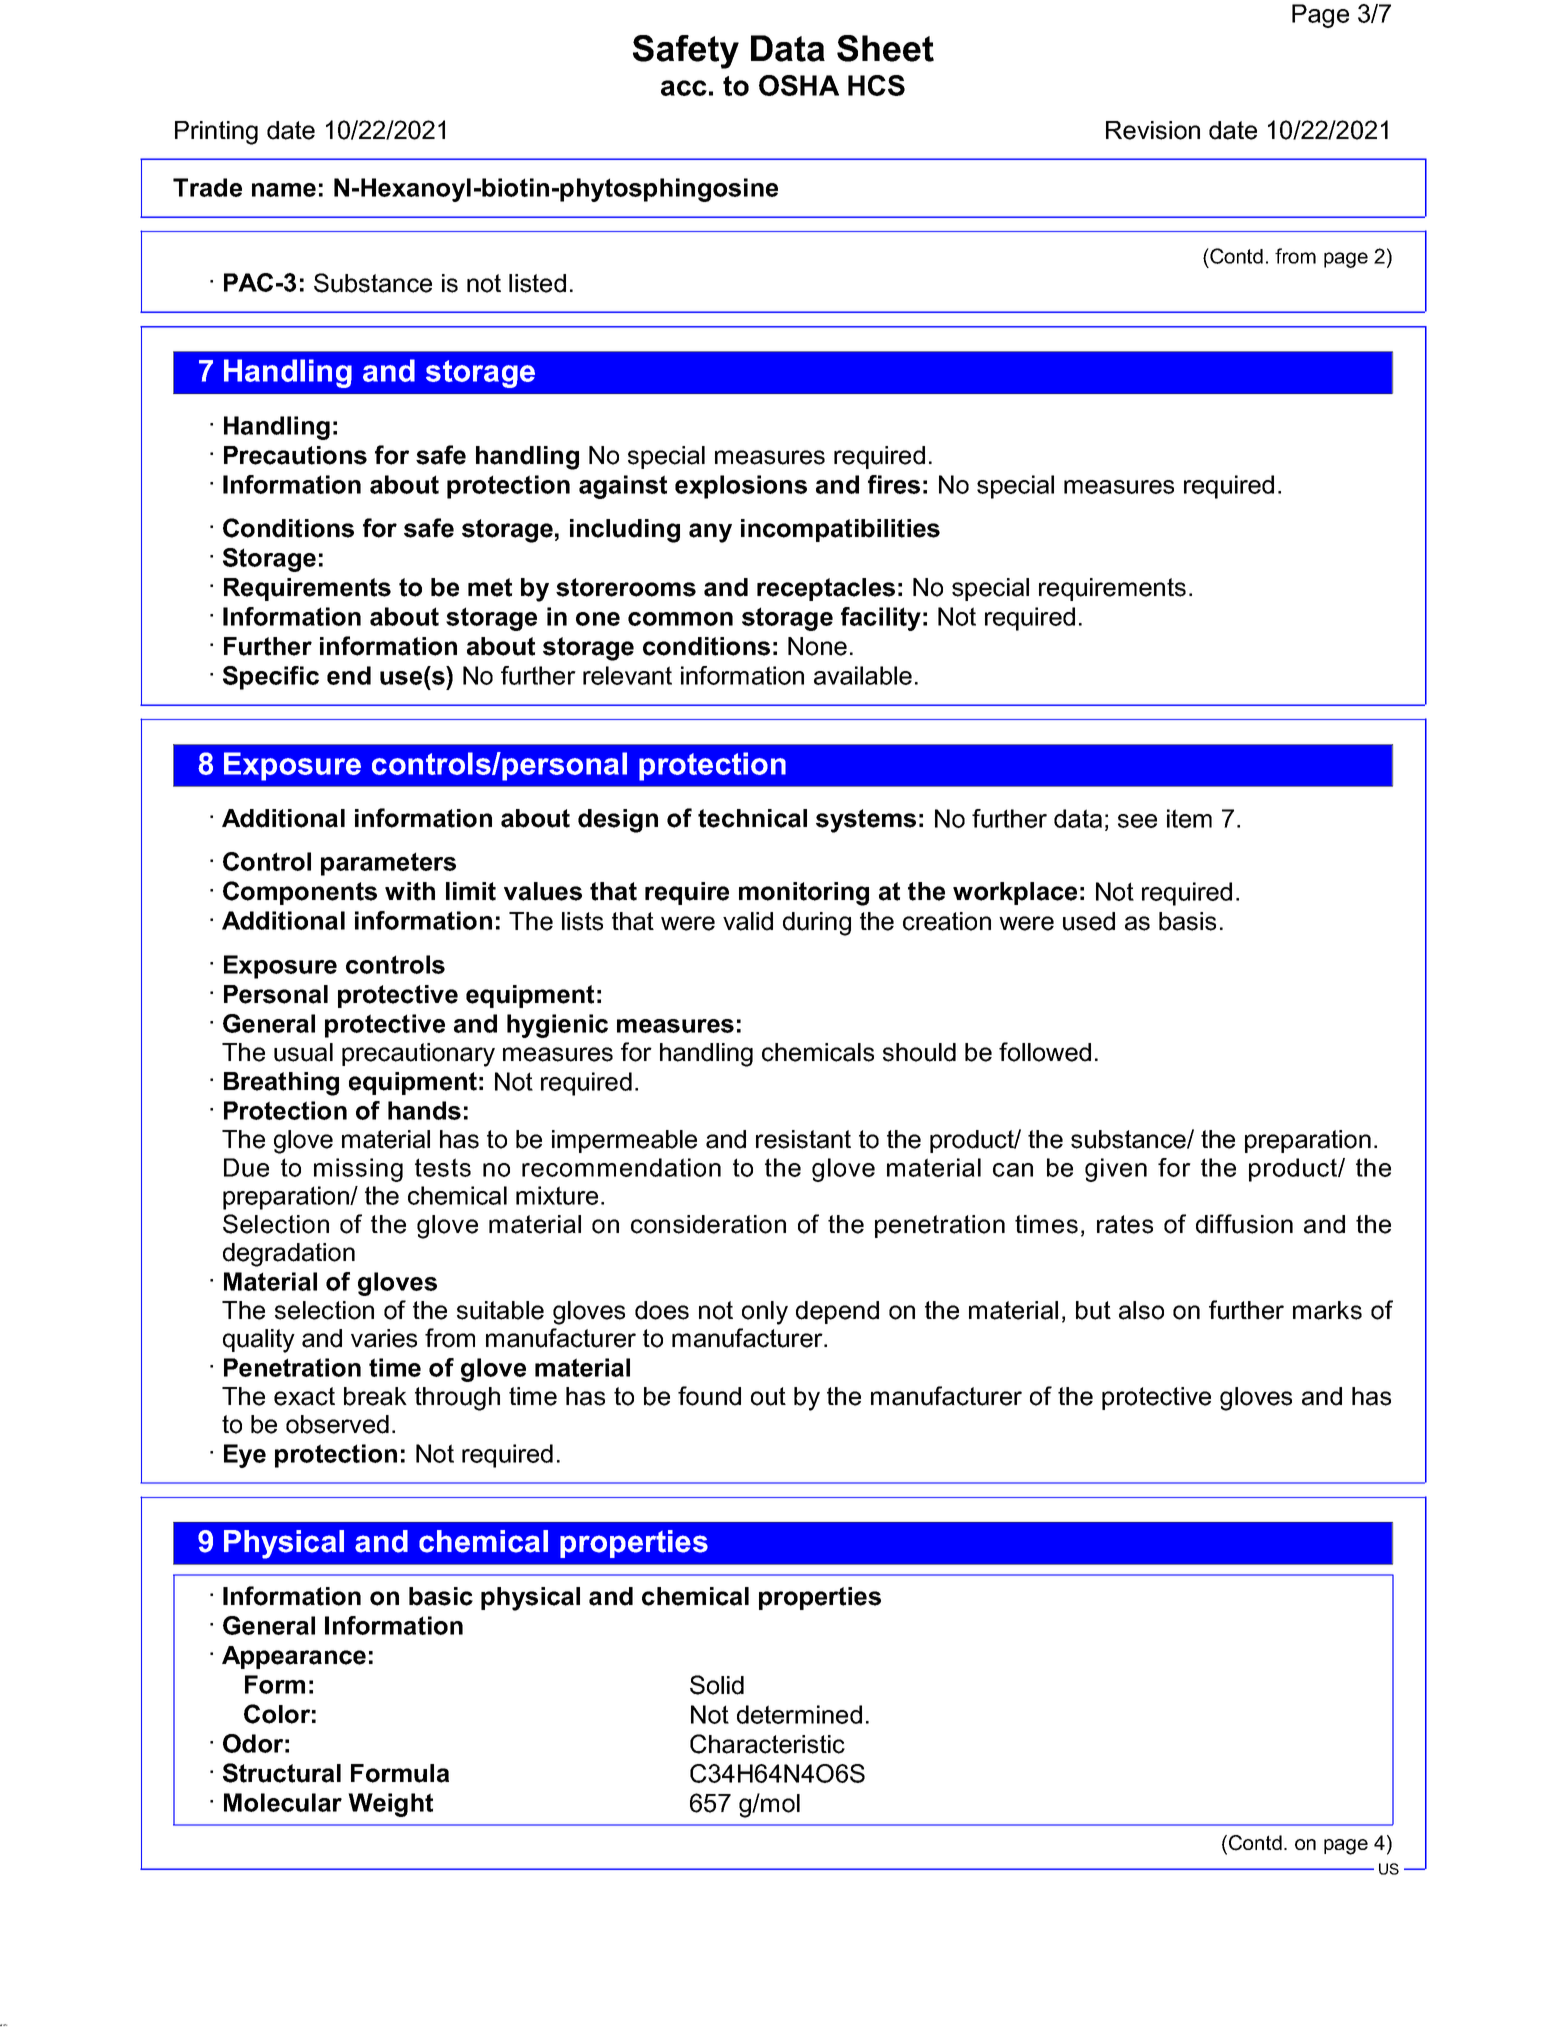 Image resolution: width=1566 pixels, height=2027 pixels. What do you see at coordinates (799, 85) in the image?
I see `OSHA` at bounding box center [799, 85].
